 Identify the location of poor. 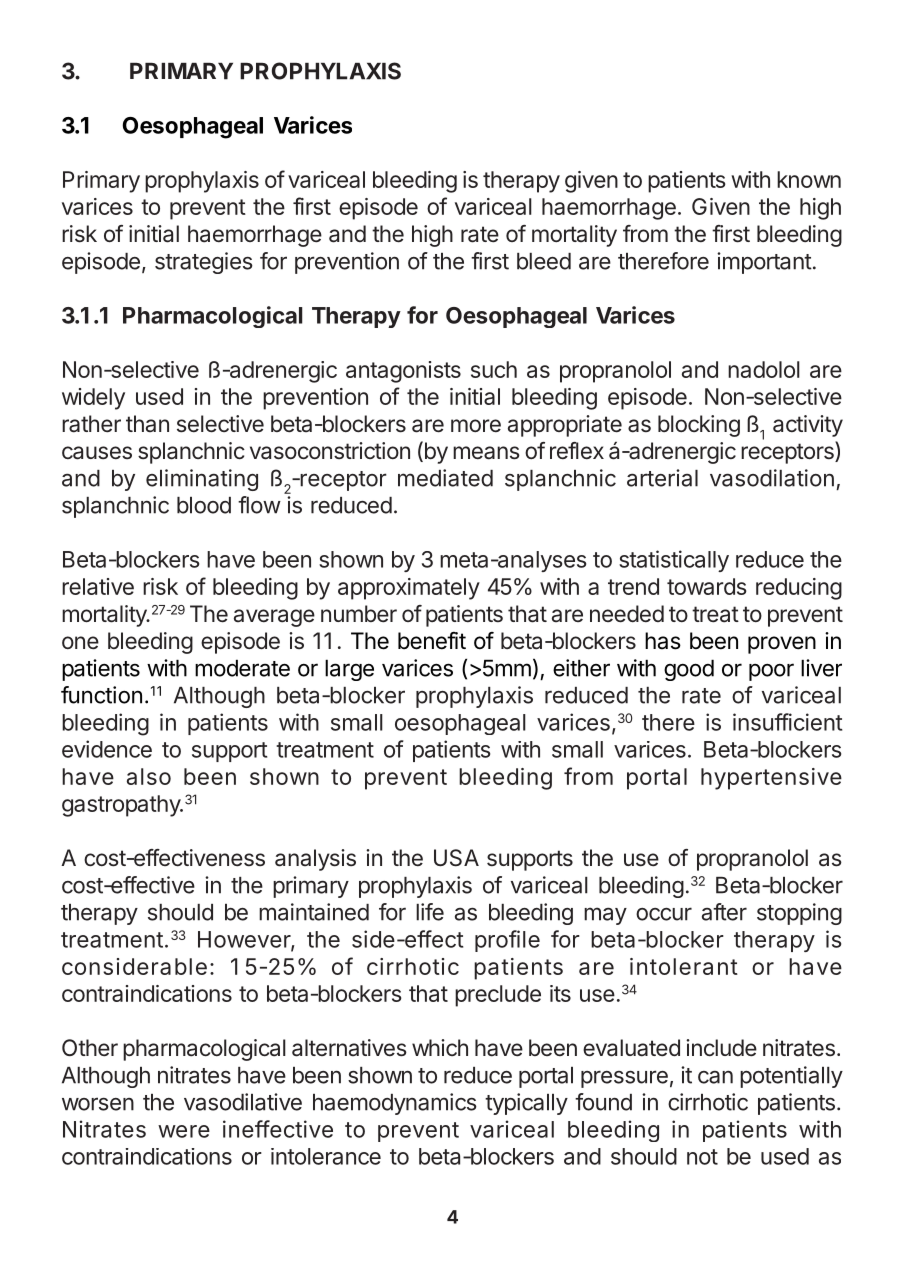
(771, 672).
